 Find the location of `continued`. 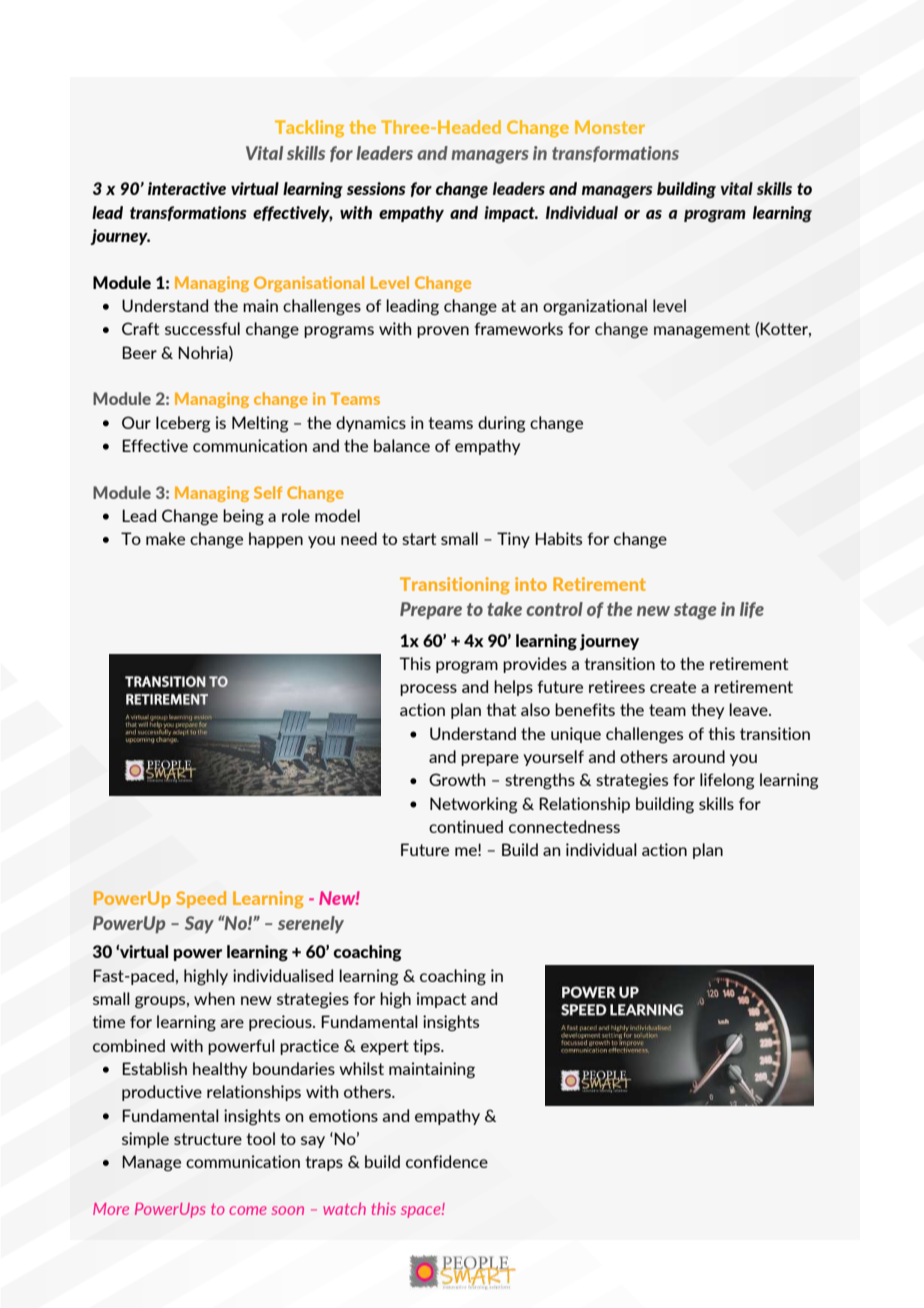

continued is located at coordinates (466, 826).
